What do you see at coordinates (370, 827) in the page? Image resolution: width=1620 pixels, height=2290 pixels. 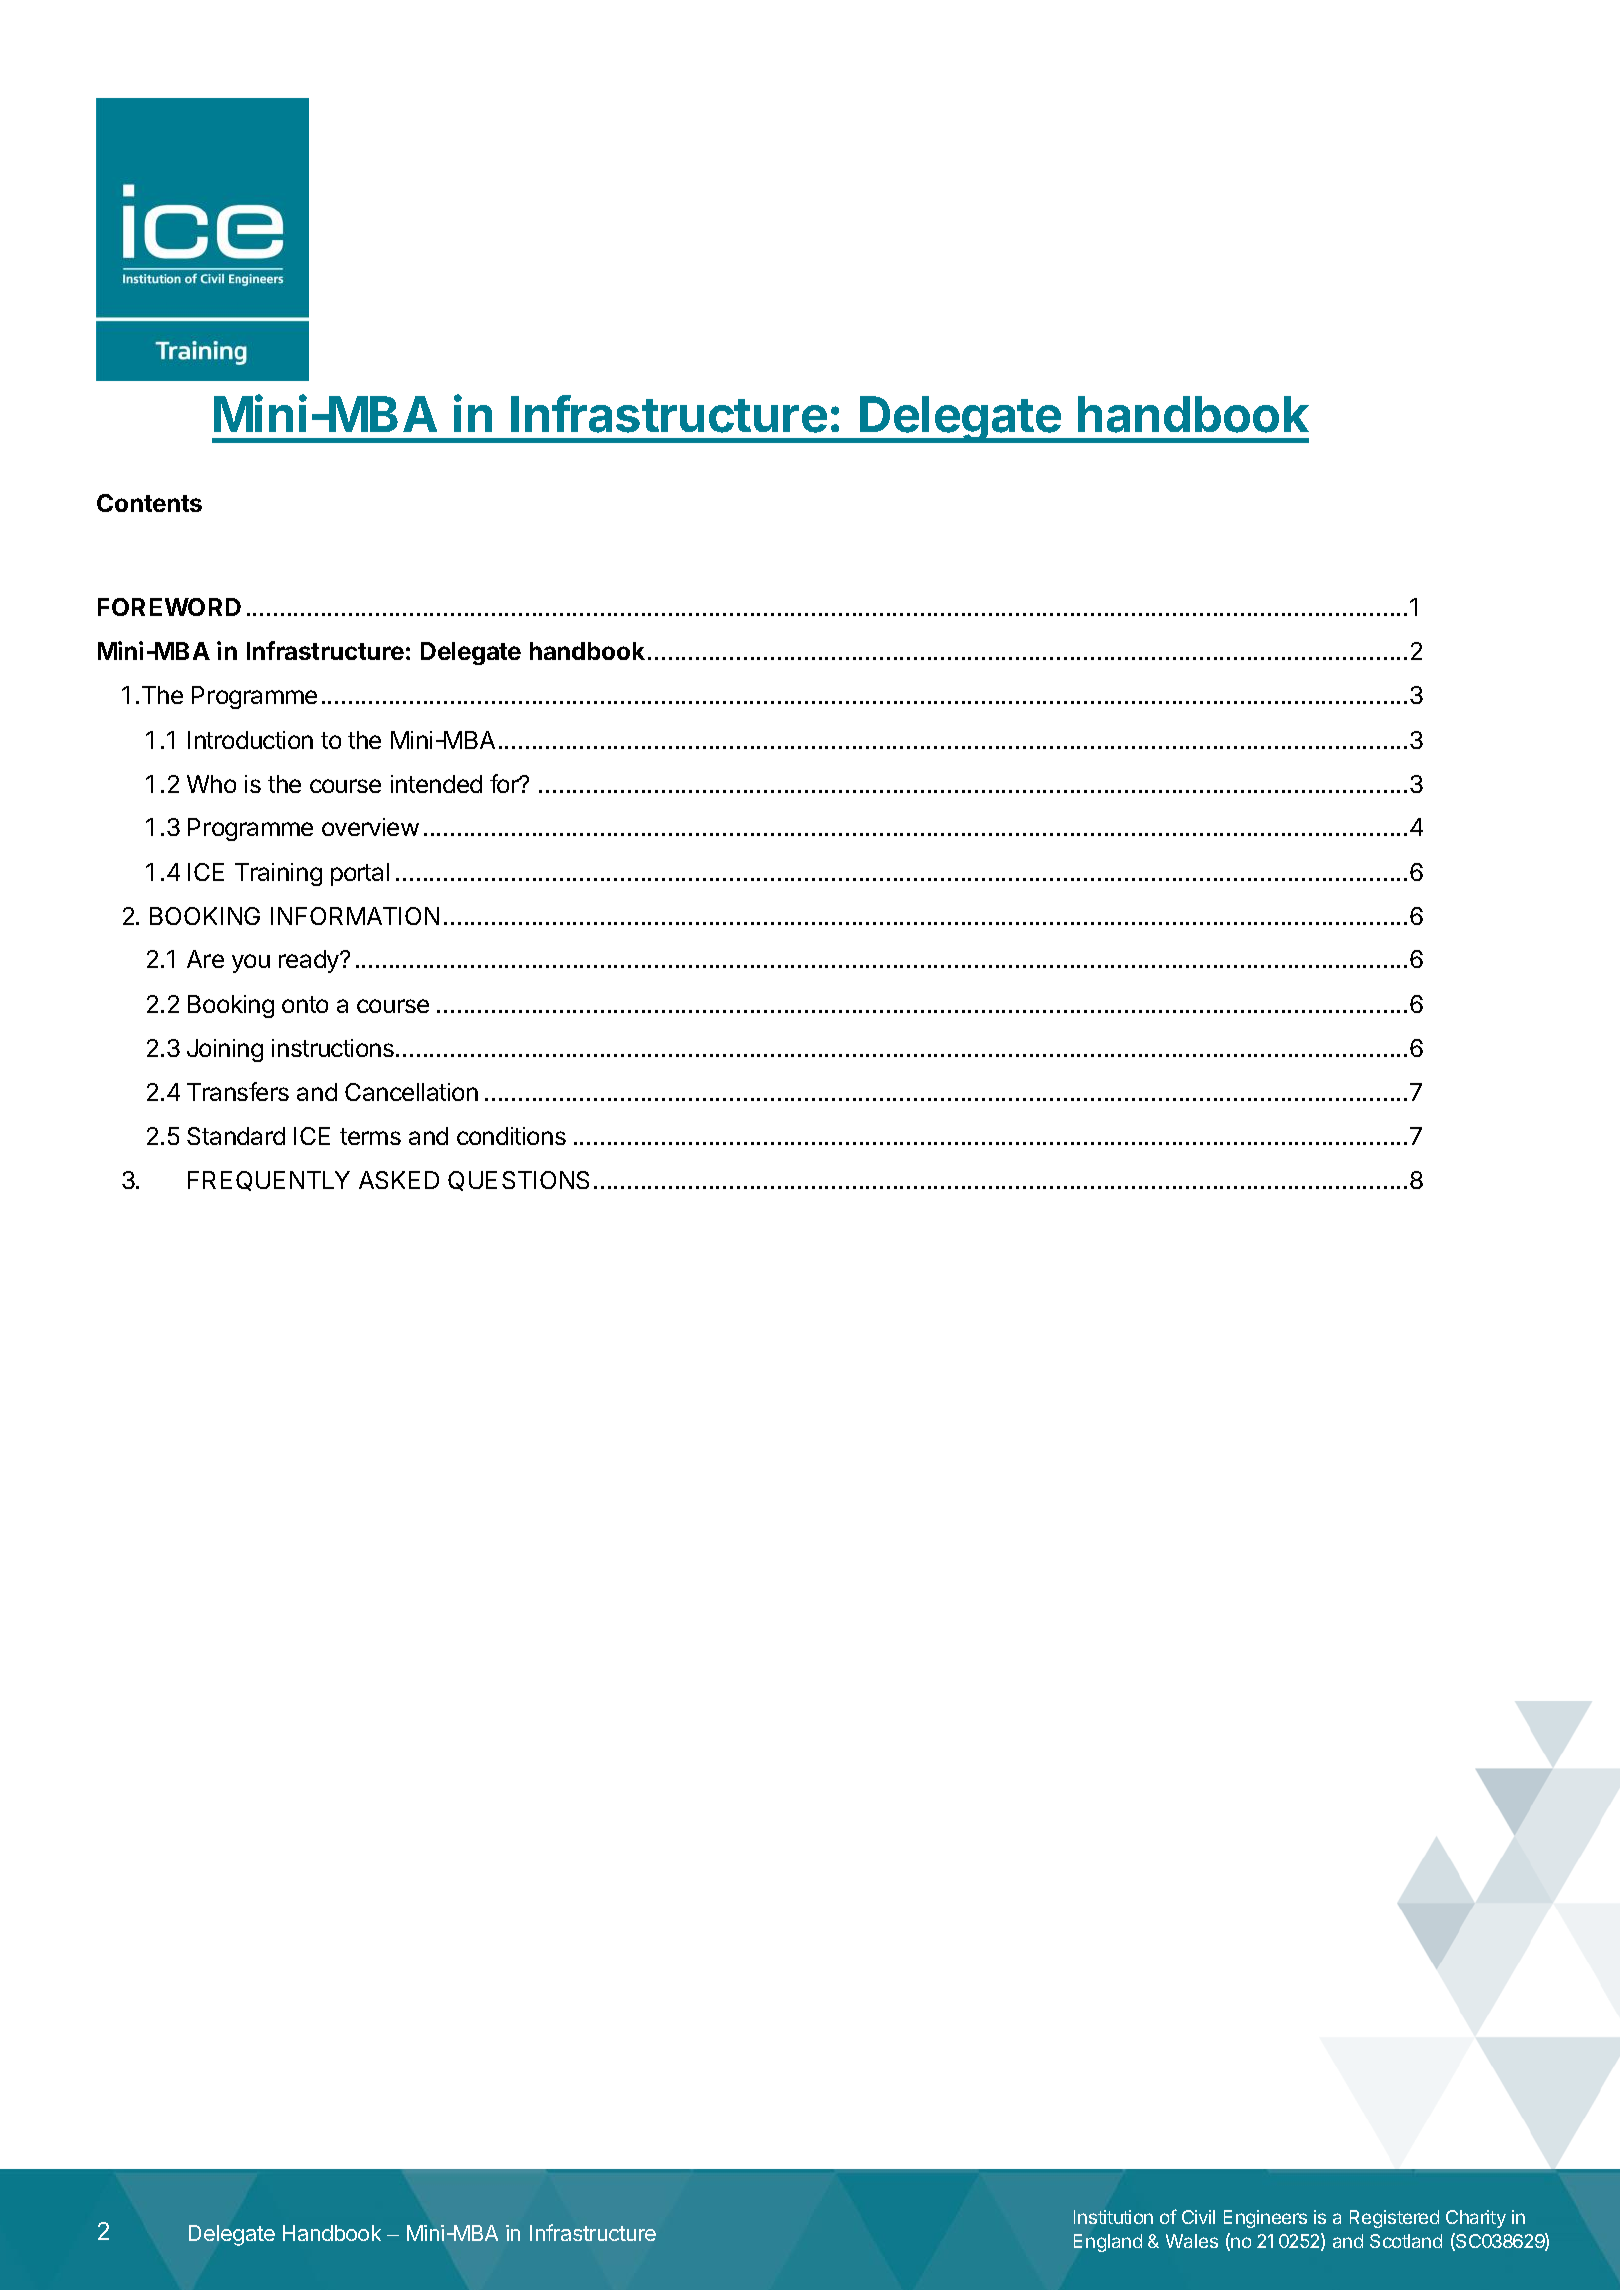 I see `overview` at bounding box center [370, 827].
